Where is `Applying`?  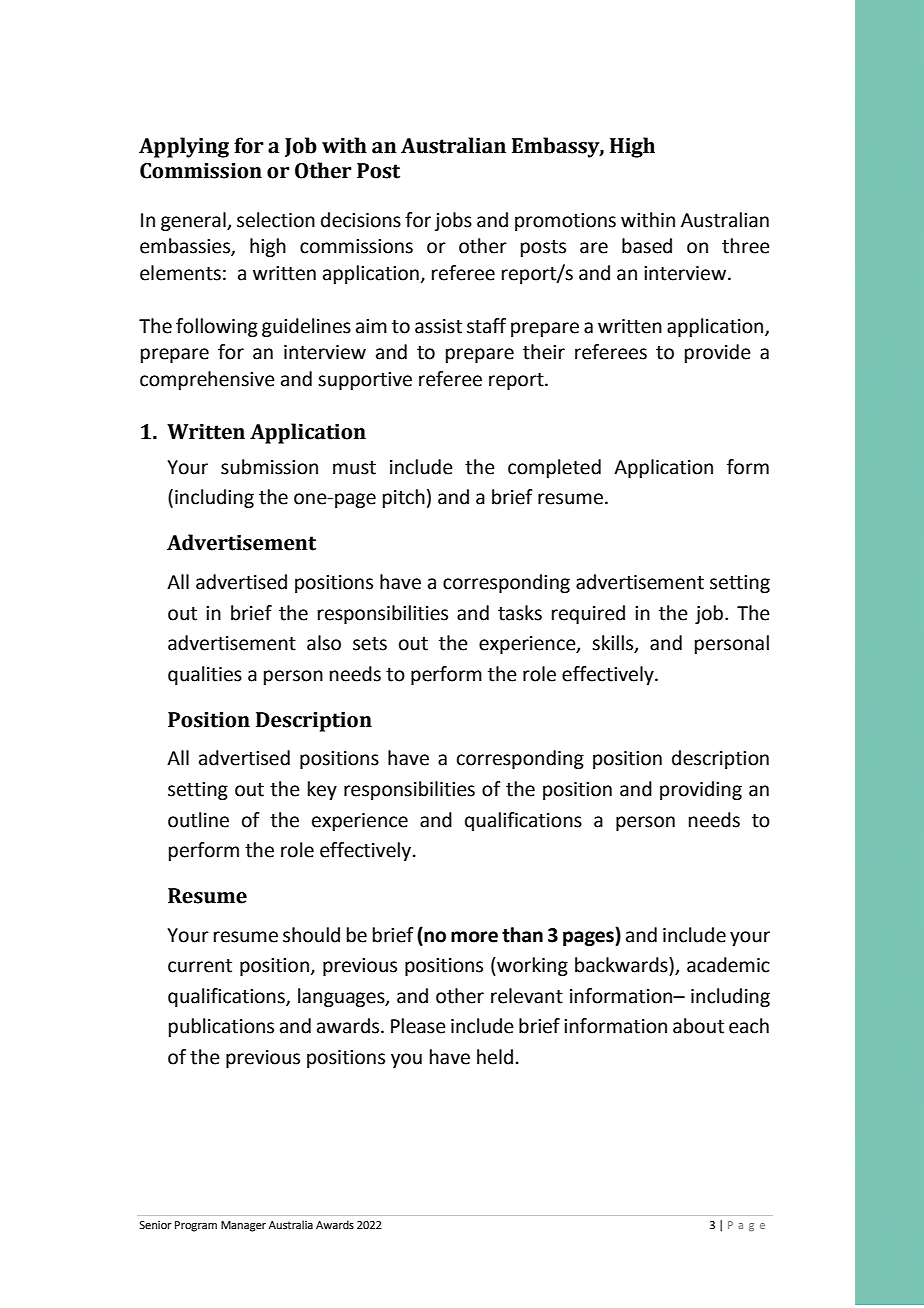
Applying is located at coordinates (184, 147).
